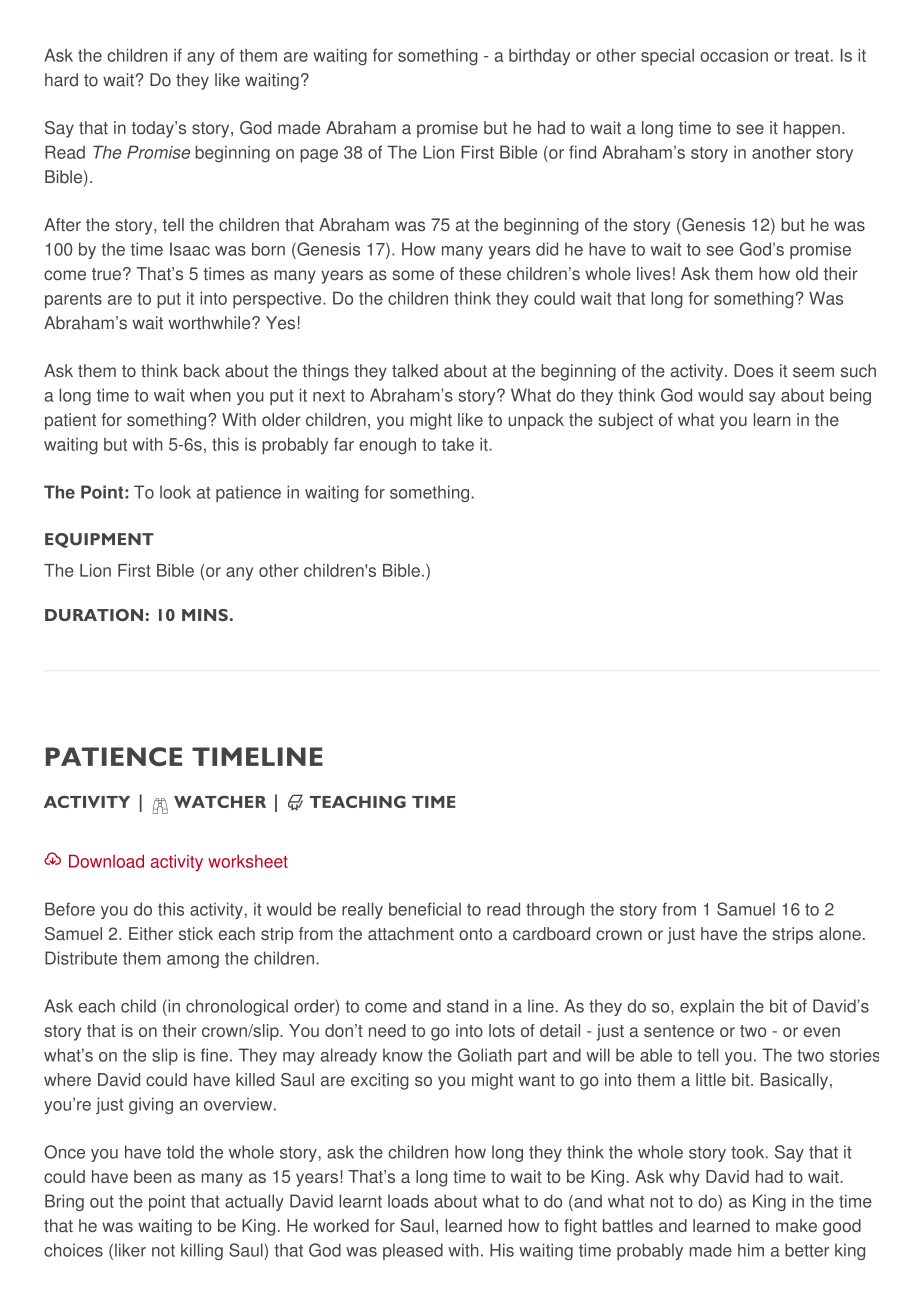 This document has width=924, height=1308. What do you see at coordinates (475, 934) in the document?
I see `onto` at bounding box center [475, 934].
